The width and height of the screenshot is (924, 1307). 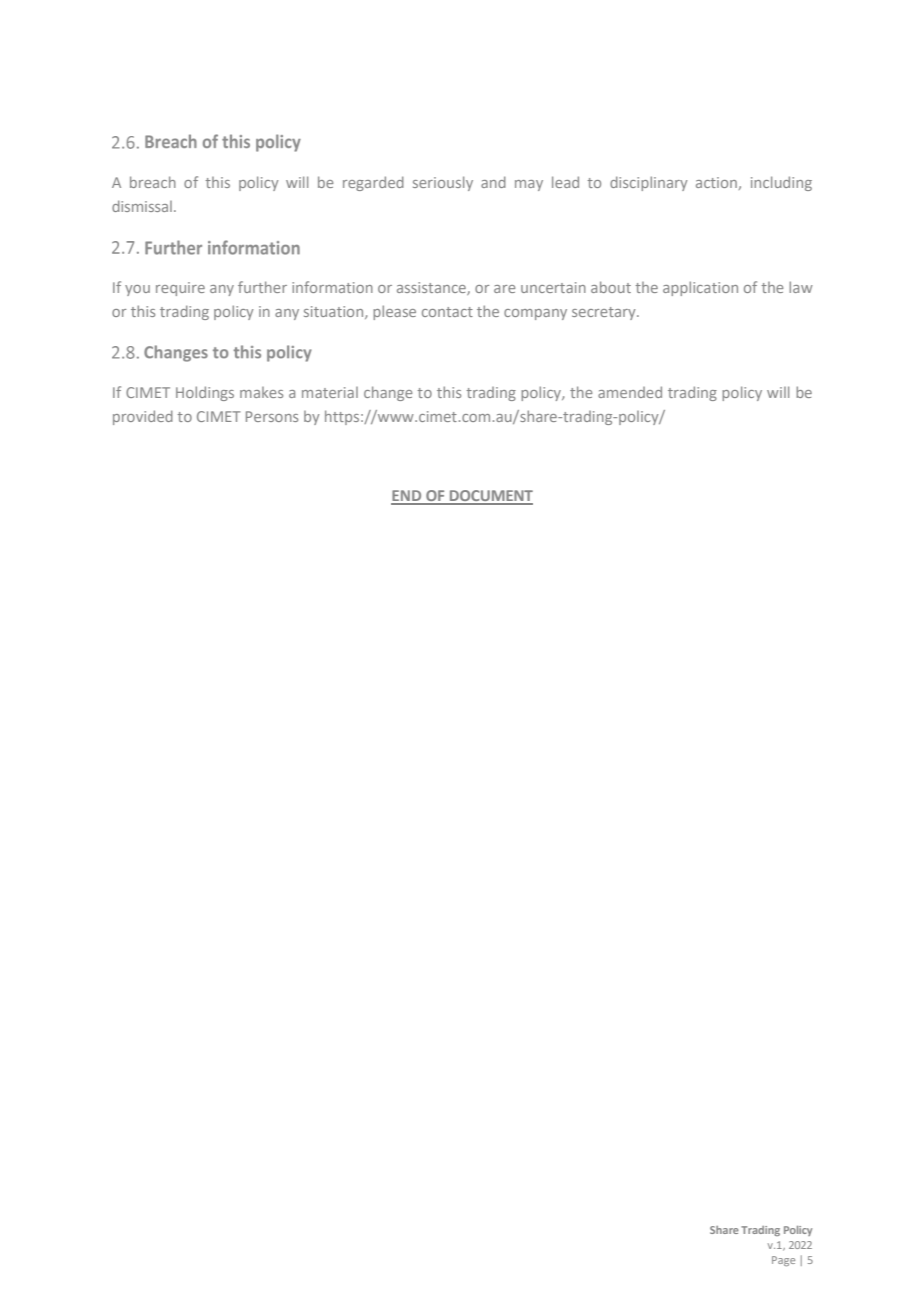 I want to click on DOCUMENT, so click(x=490, y=497).
